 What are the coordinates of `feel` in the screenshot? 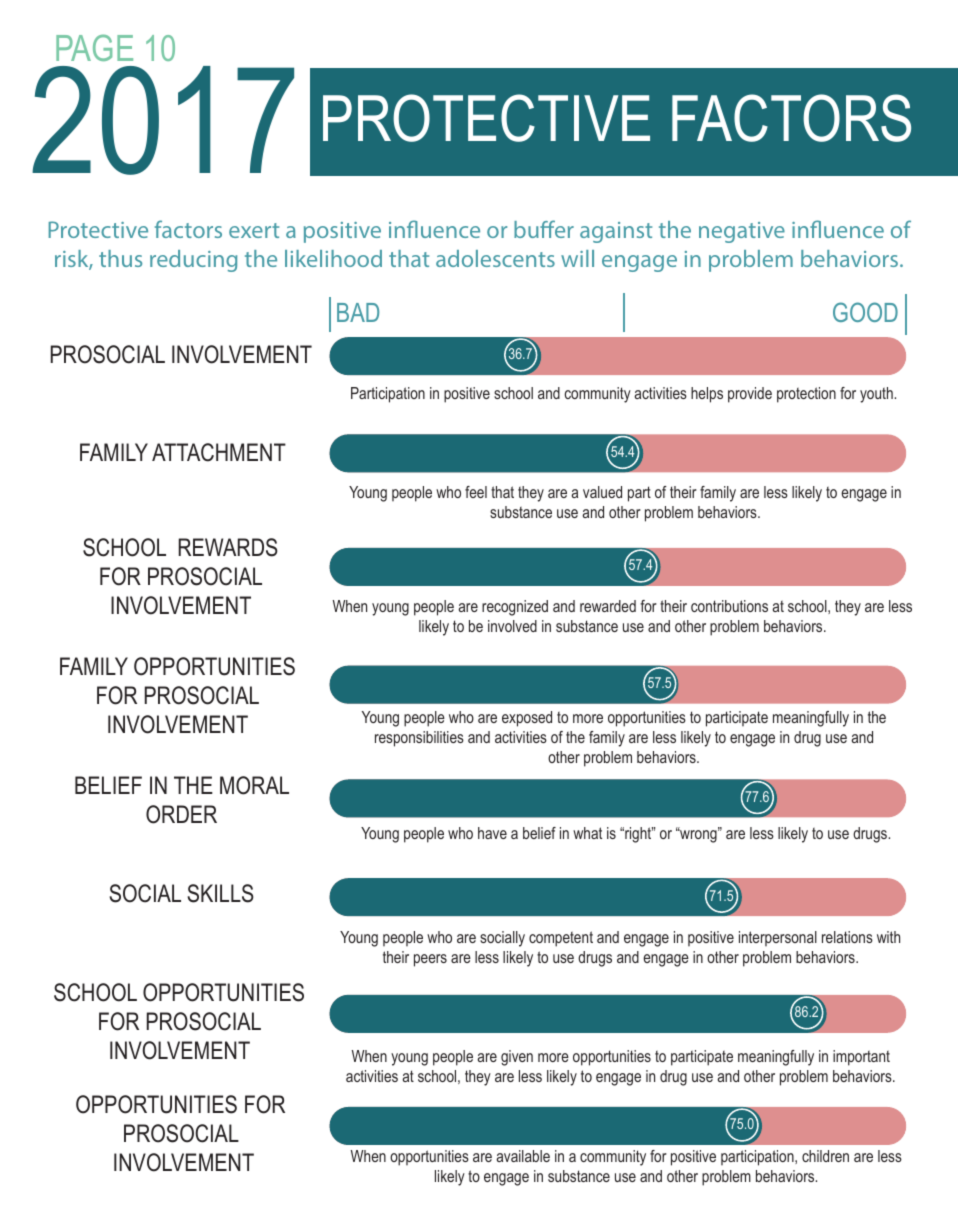 It's located at (476, 492).
